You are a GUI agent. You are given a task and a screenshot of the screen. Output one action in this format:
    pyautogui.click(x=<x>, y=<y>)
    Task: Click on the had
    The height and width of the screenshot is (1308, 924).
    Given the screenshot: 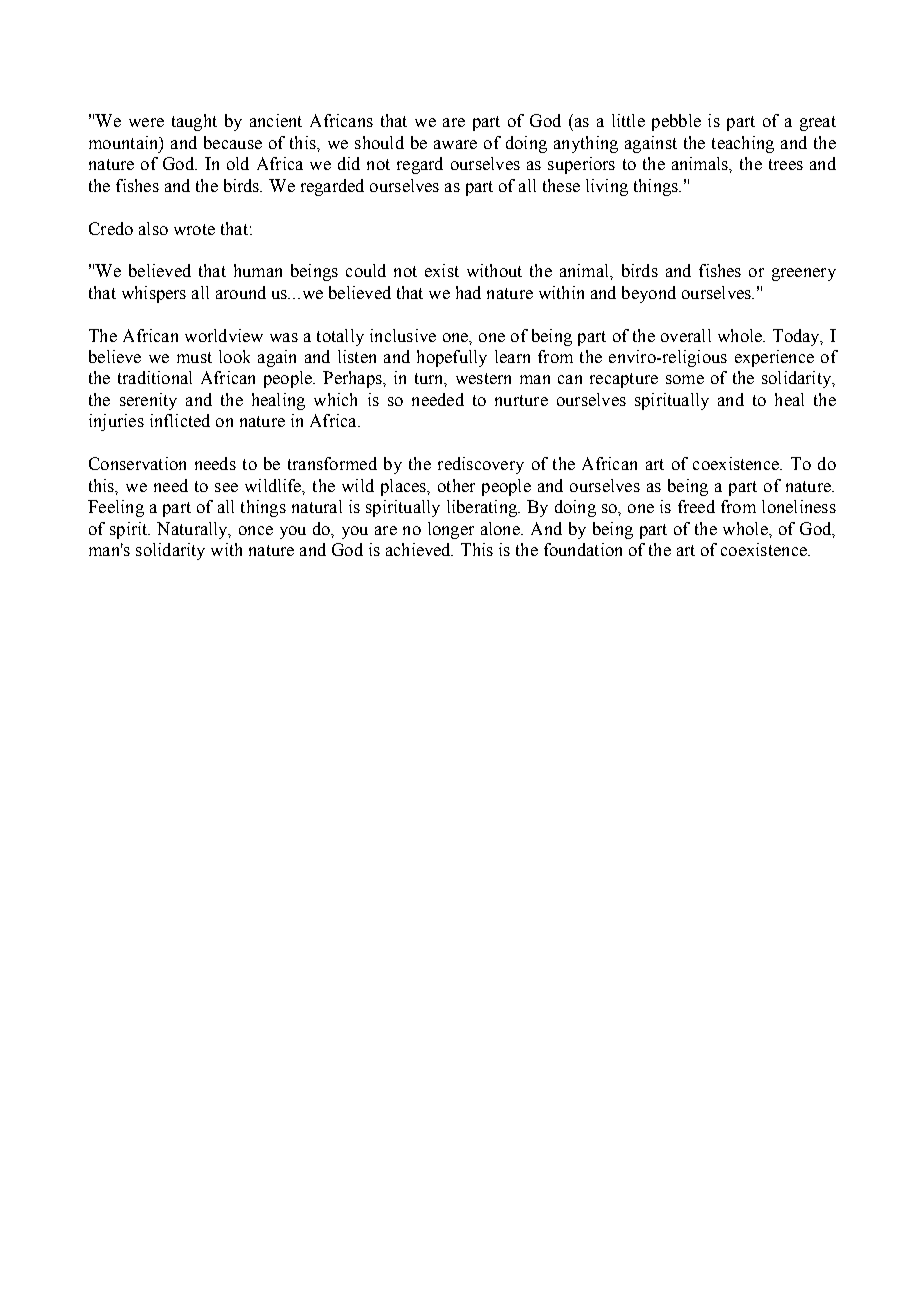 What is the action you would take?
    pyautogui.click(x=468, y=292)
